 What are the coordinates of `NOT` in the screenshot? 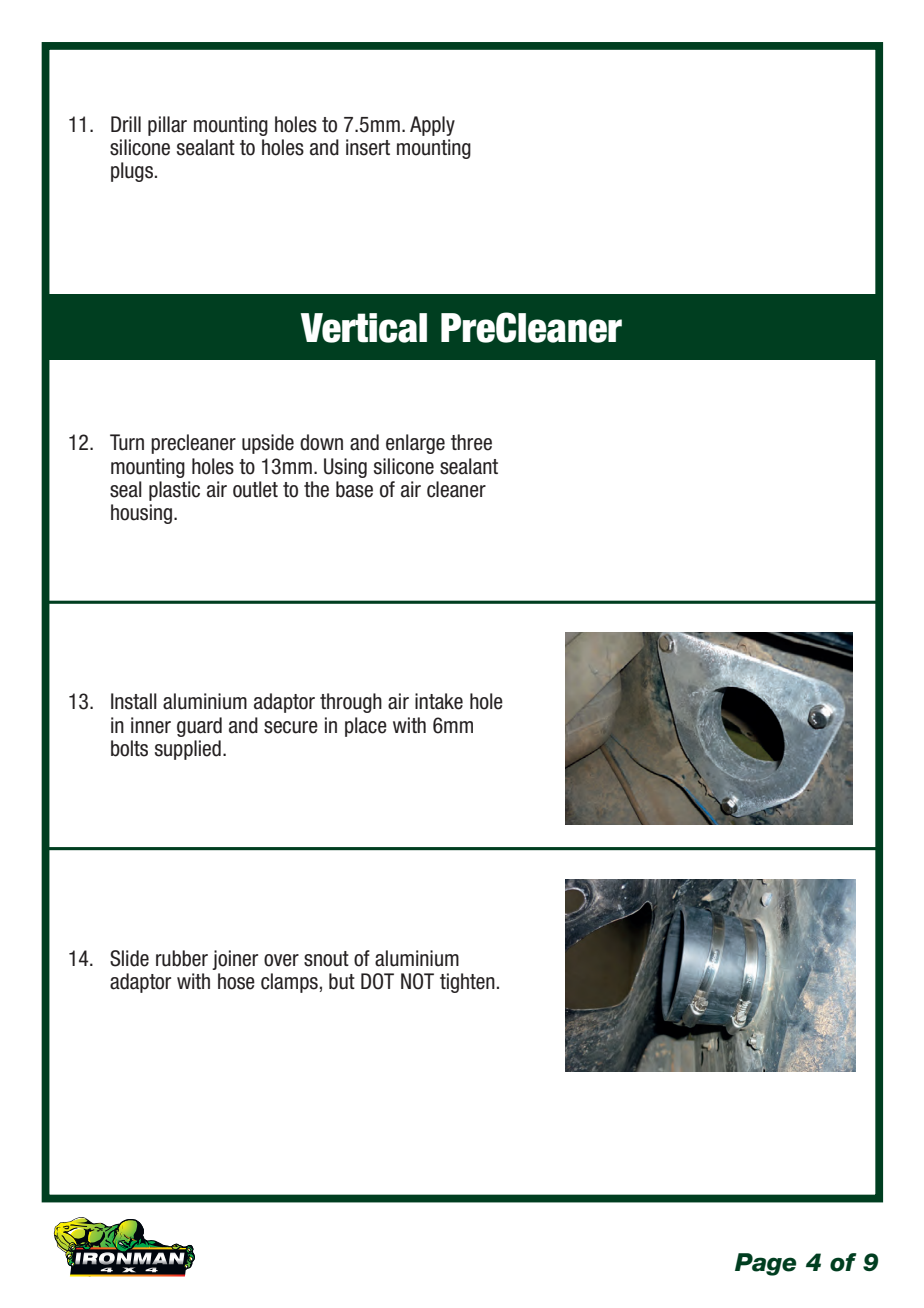 It's located at (417, 981).
